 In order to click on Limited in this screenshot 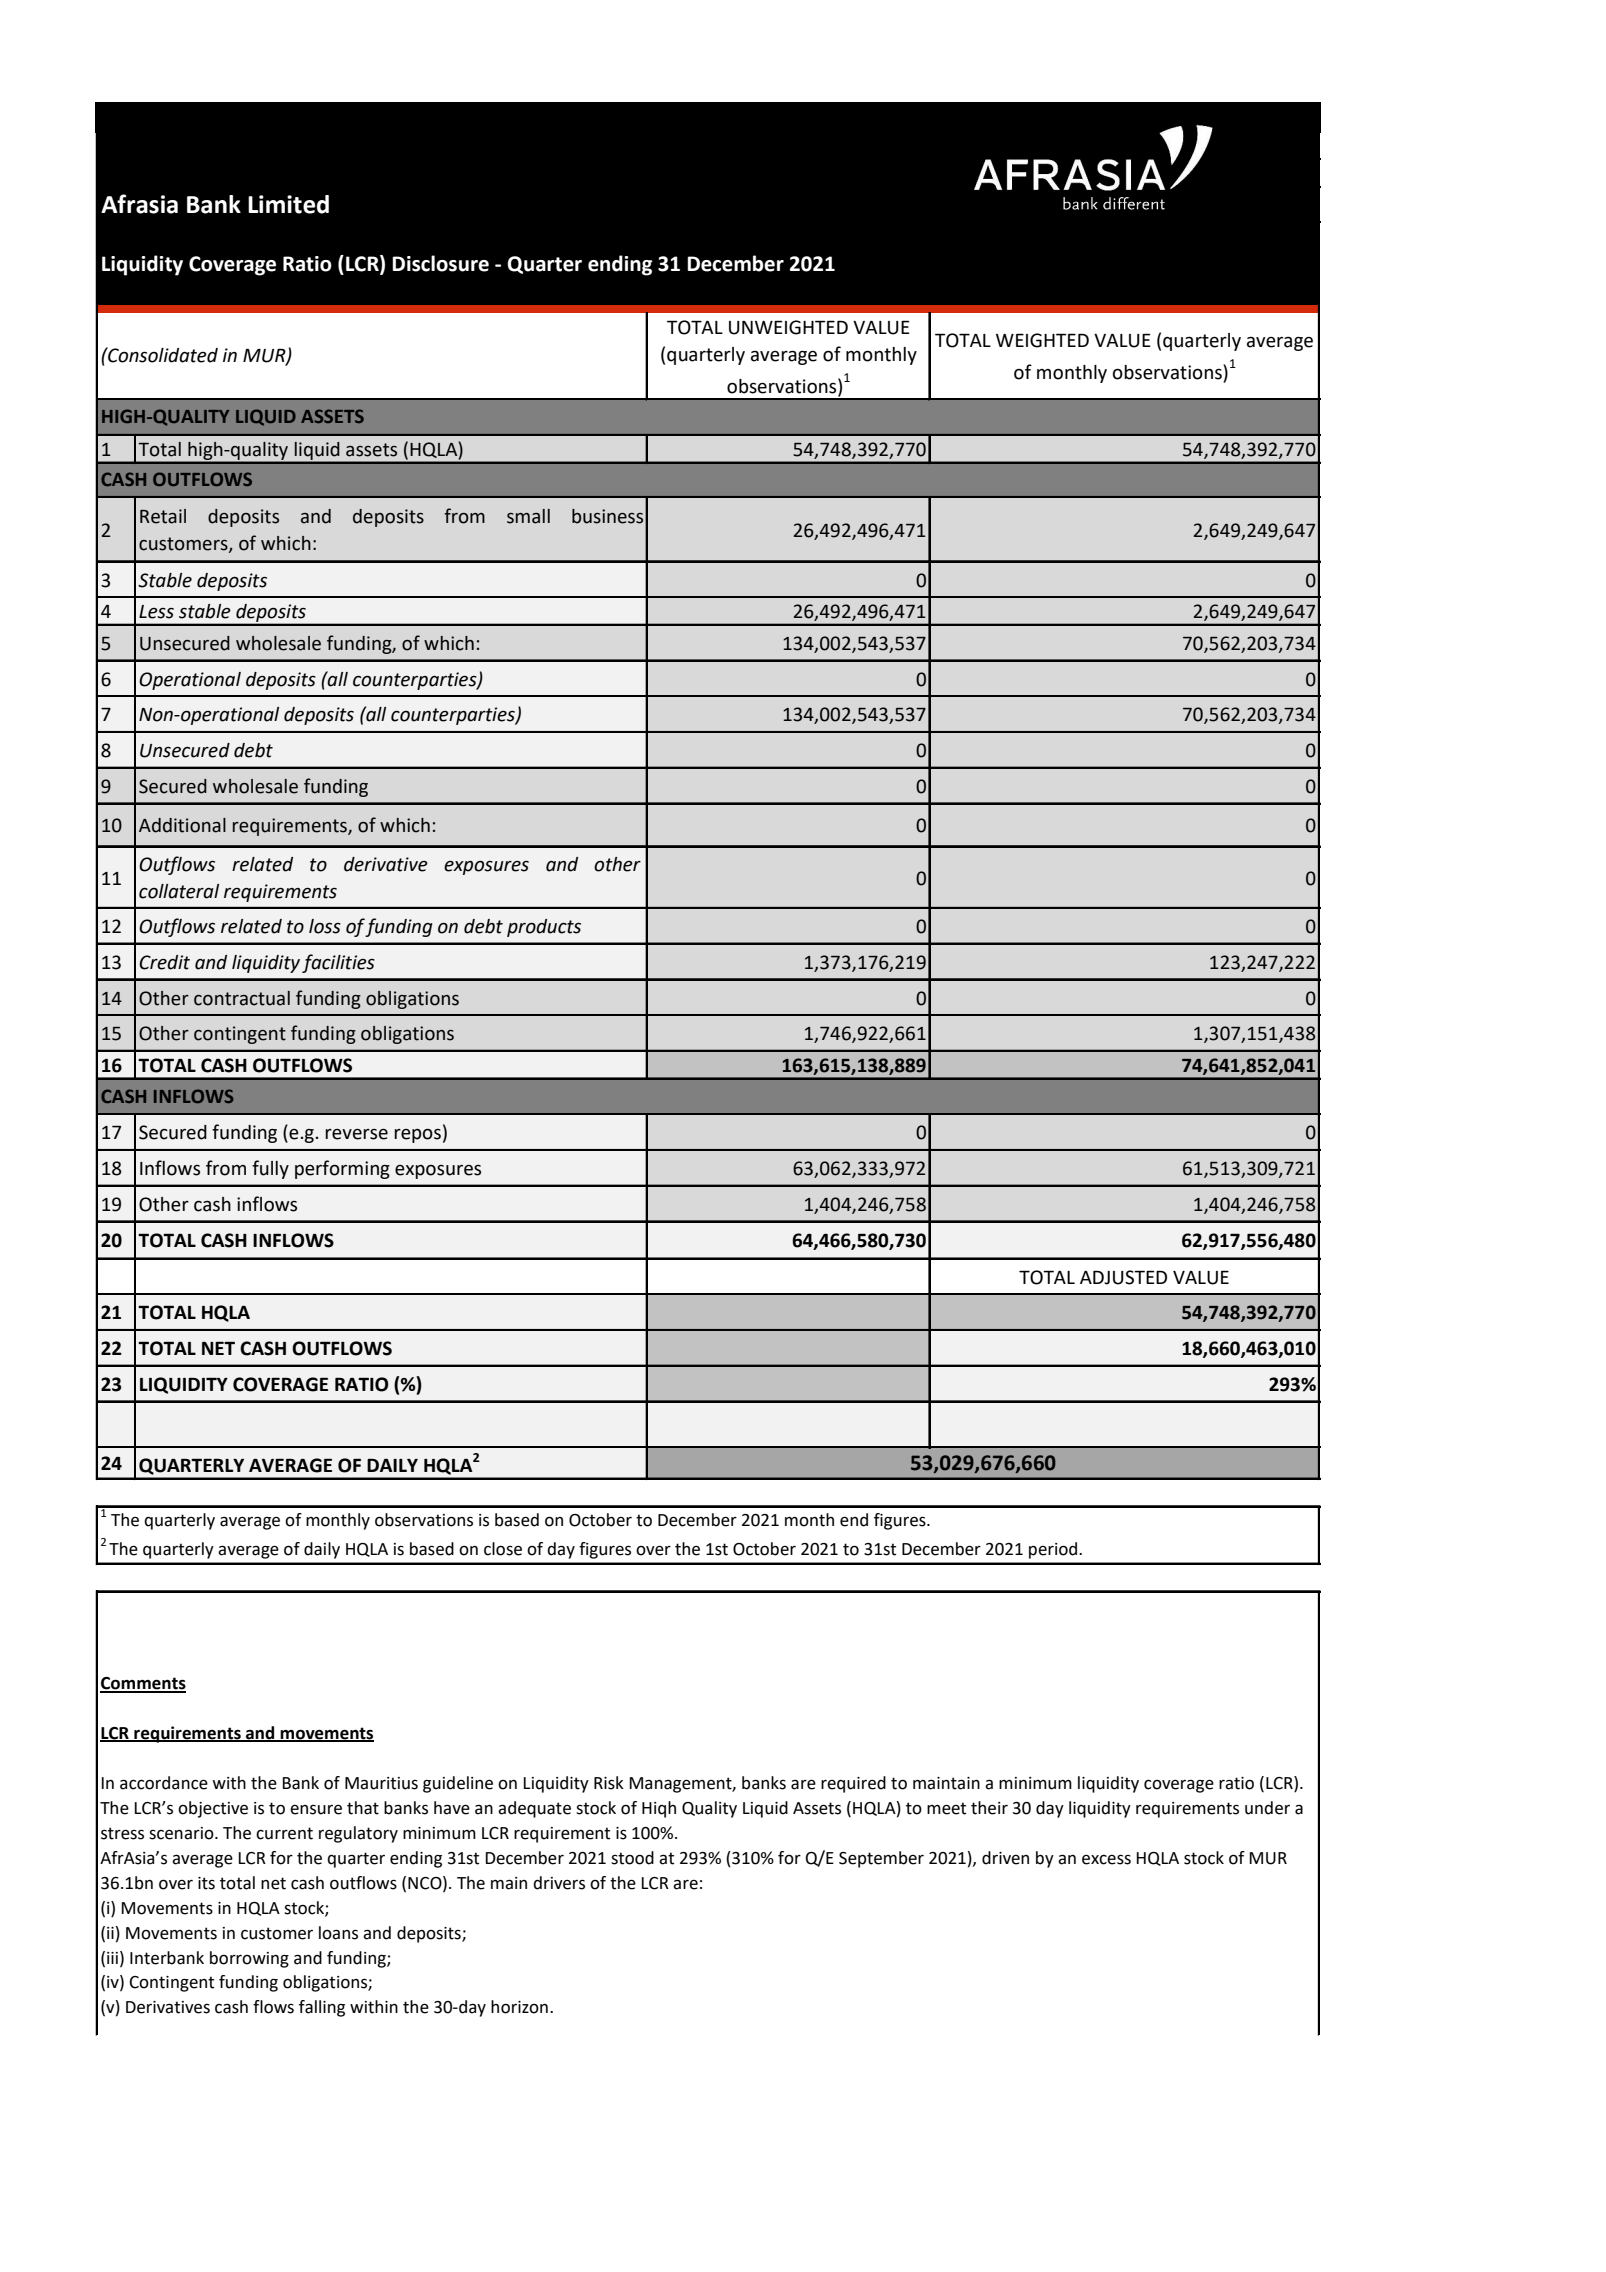, I will do `click(288, 204)`.
